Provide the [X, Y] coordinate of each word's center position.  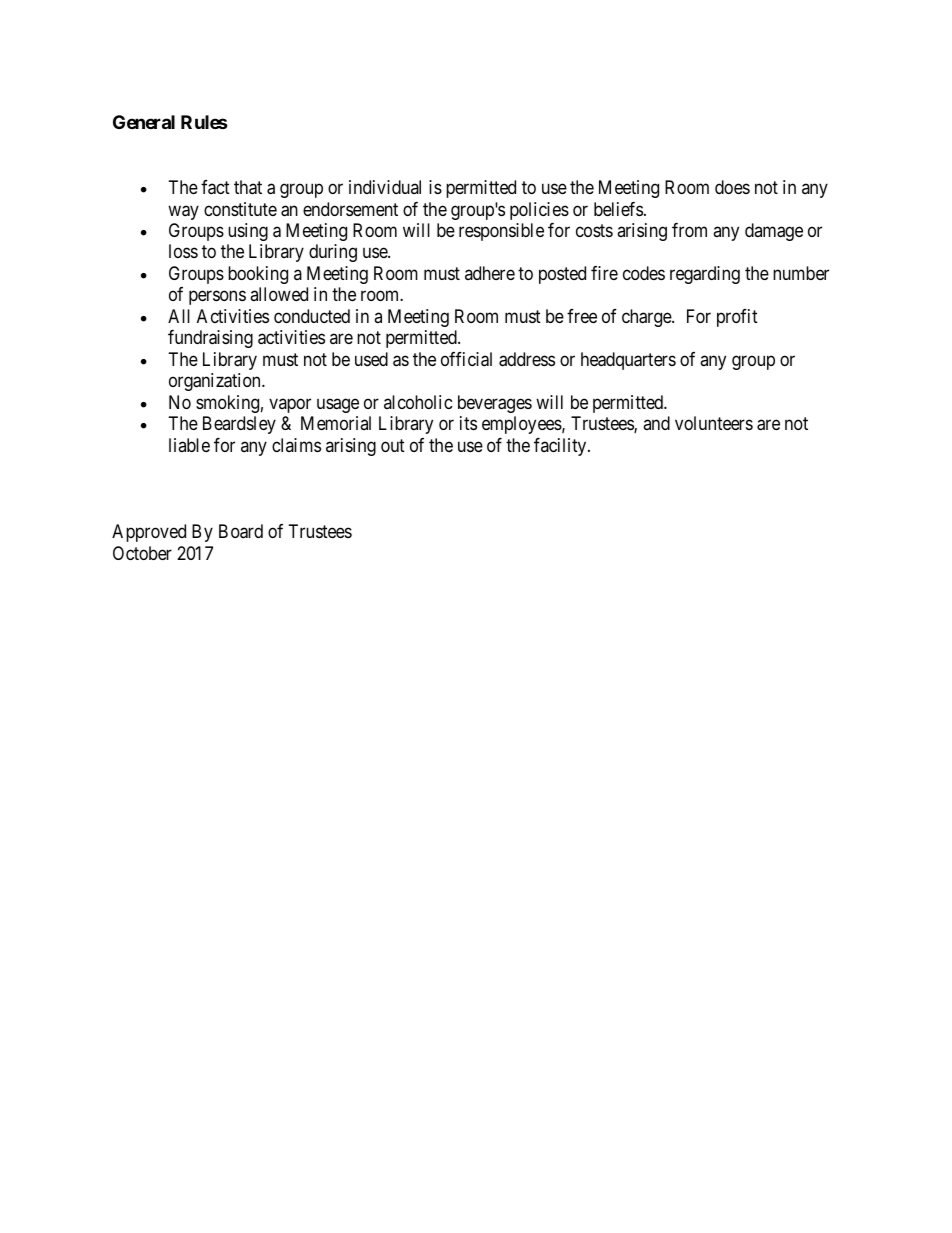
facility [561, 447]
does [732, 187]
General [144, 122]
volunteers [714, 423]
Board [241, 531]
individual [385, 187]
